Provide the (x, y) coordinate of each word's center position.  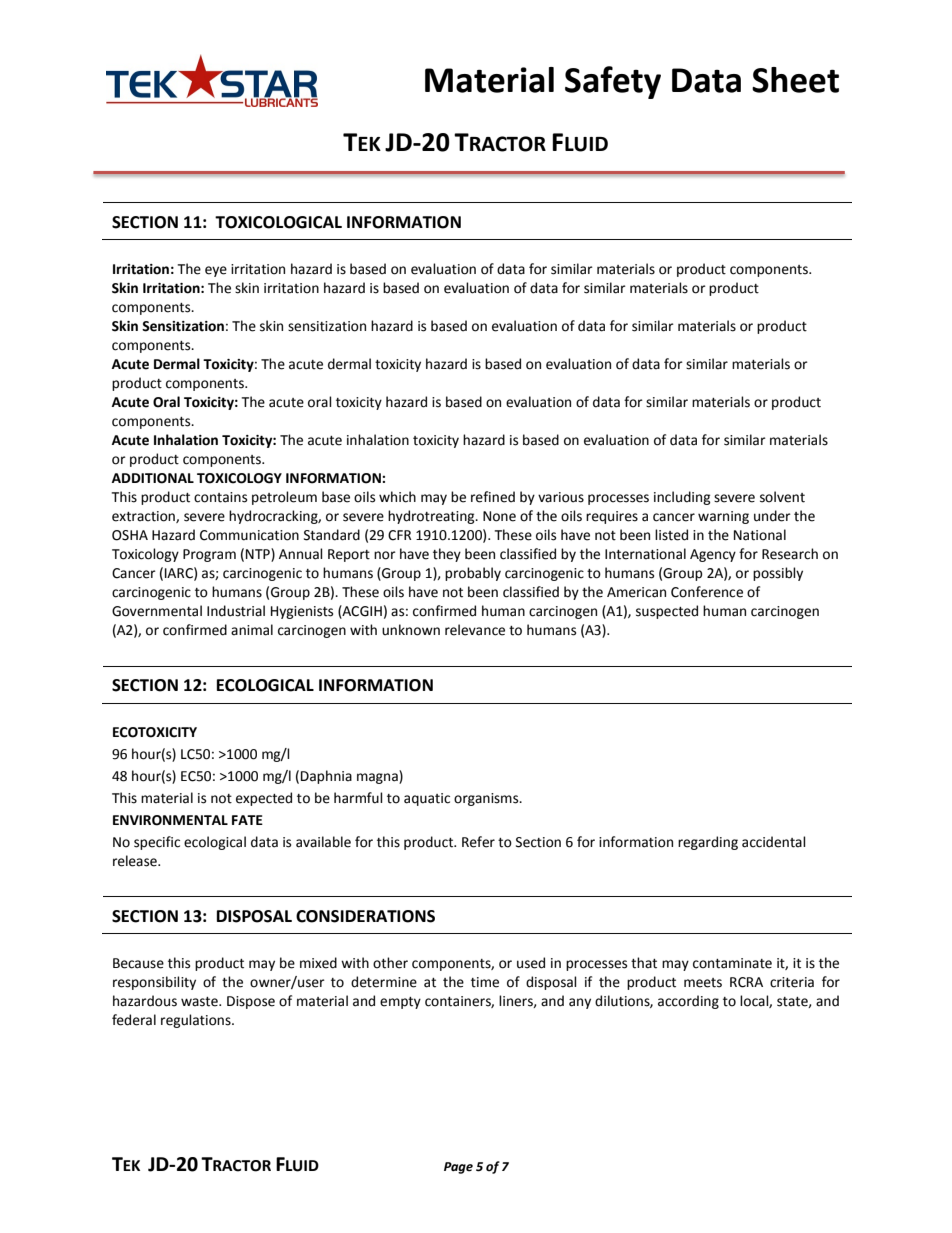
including (682, 498)
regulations (197, 1021)
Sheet (795, 80)
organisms (487, 799)
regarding (708, 843)
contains (220, 497)
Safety (613, 82)
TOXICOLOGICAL (278, 222)
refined (493, 497)
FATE (247, 820)
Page (458, 1168)
